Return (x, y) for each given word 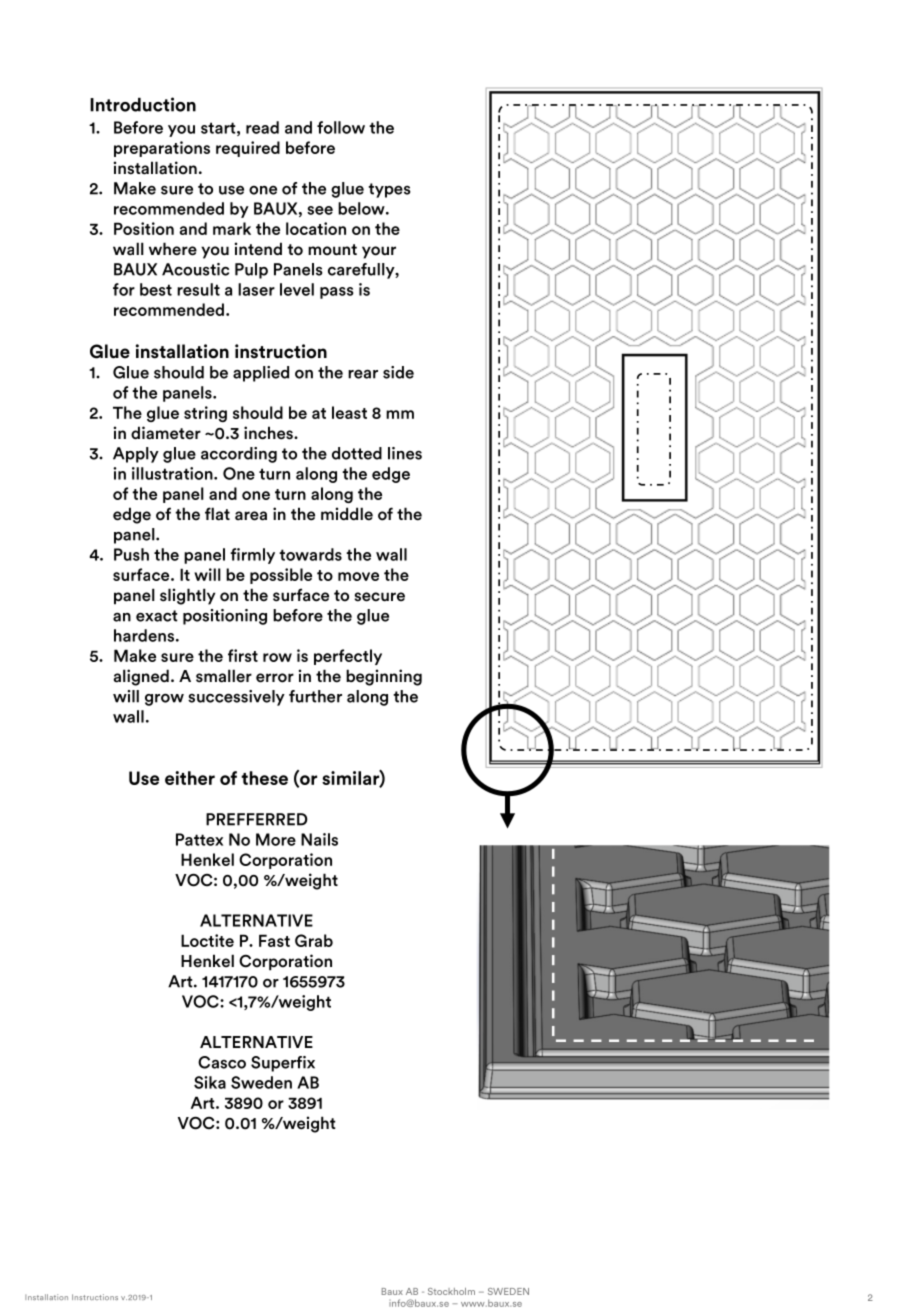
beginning (384, 677)
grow (164, 699)
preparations (162, 149)
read (262, 127)
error (275, 678)
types (389, 190)
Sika (210, 1082)
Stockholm (451, 1291)
